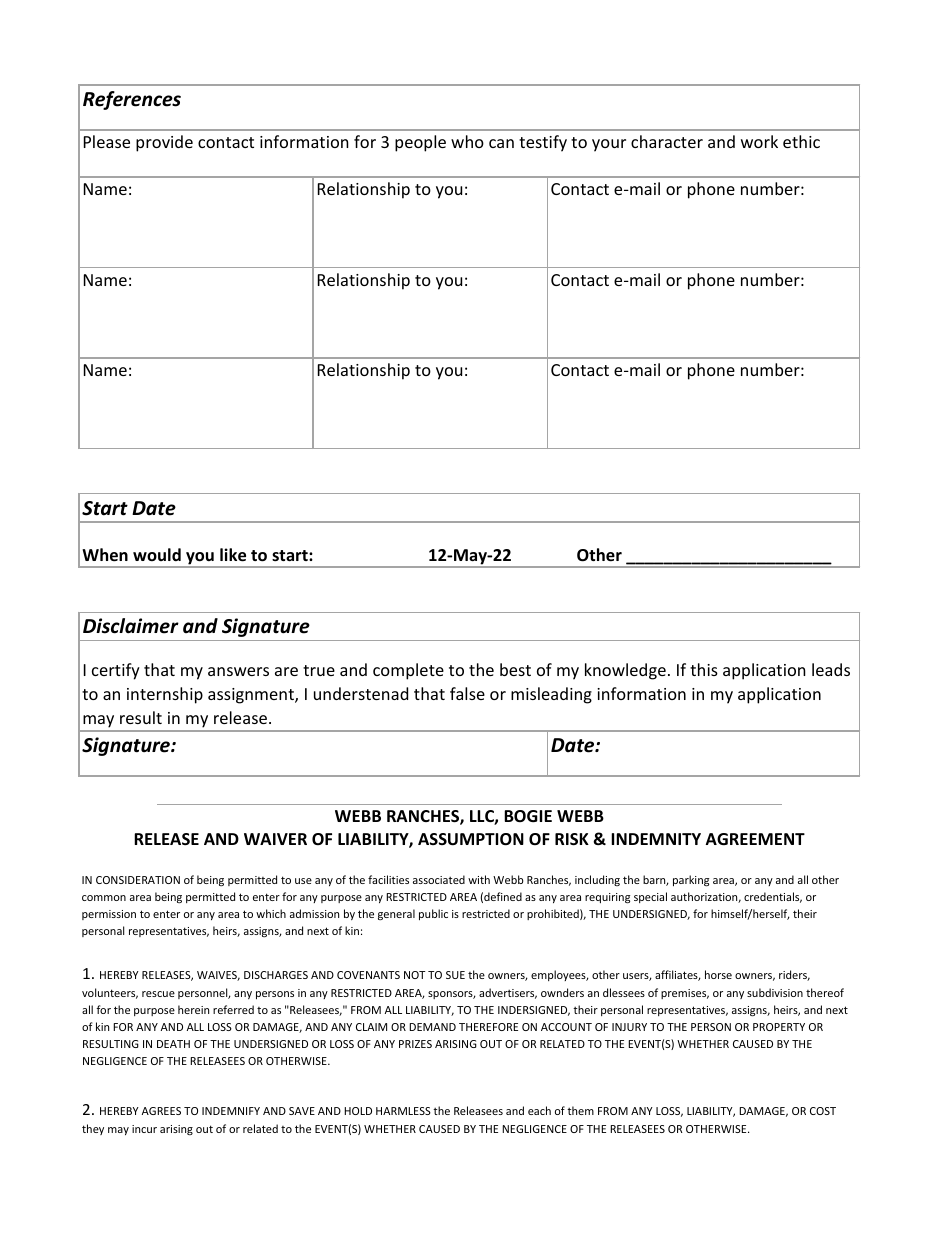 The height and width of the screenshot is (1233, 952). What do you see at coordinates (107, 141) in the screenshot?
I see `Please` at bounding box center [107, 141].
